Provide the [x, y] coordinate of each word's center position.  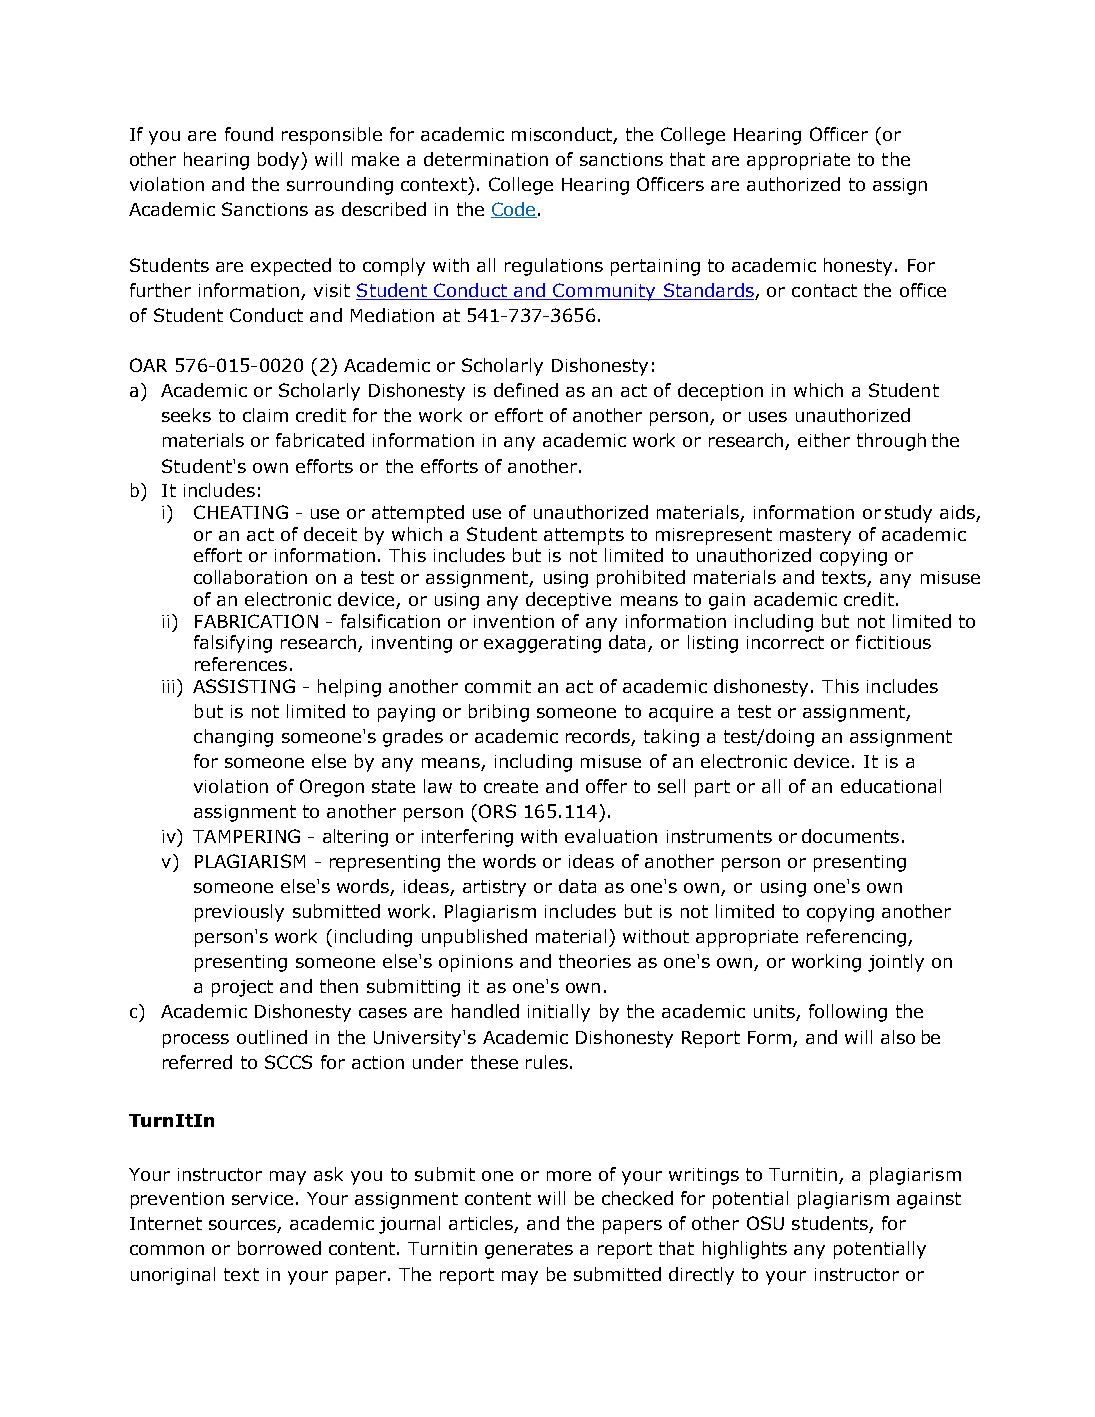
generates [529, 1250]
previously [239, 913]
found [249, 134]
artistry [494, 888]
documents [850, 836]
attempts [584, 536]
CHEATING [241, 512]
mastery [815, 536]
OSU [765, 1223]
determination [486, 159]
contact [824, 290]
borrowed [279, 1248]
